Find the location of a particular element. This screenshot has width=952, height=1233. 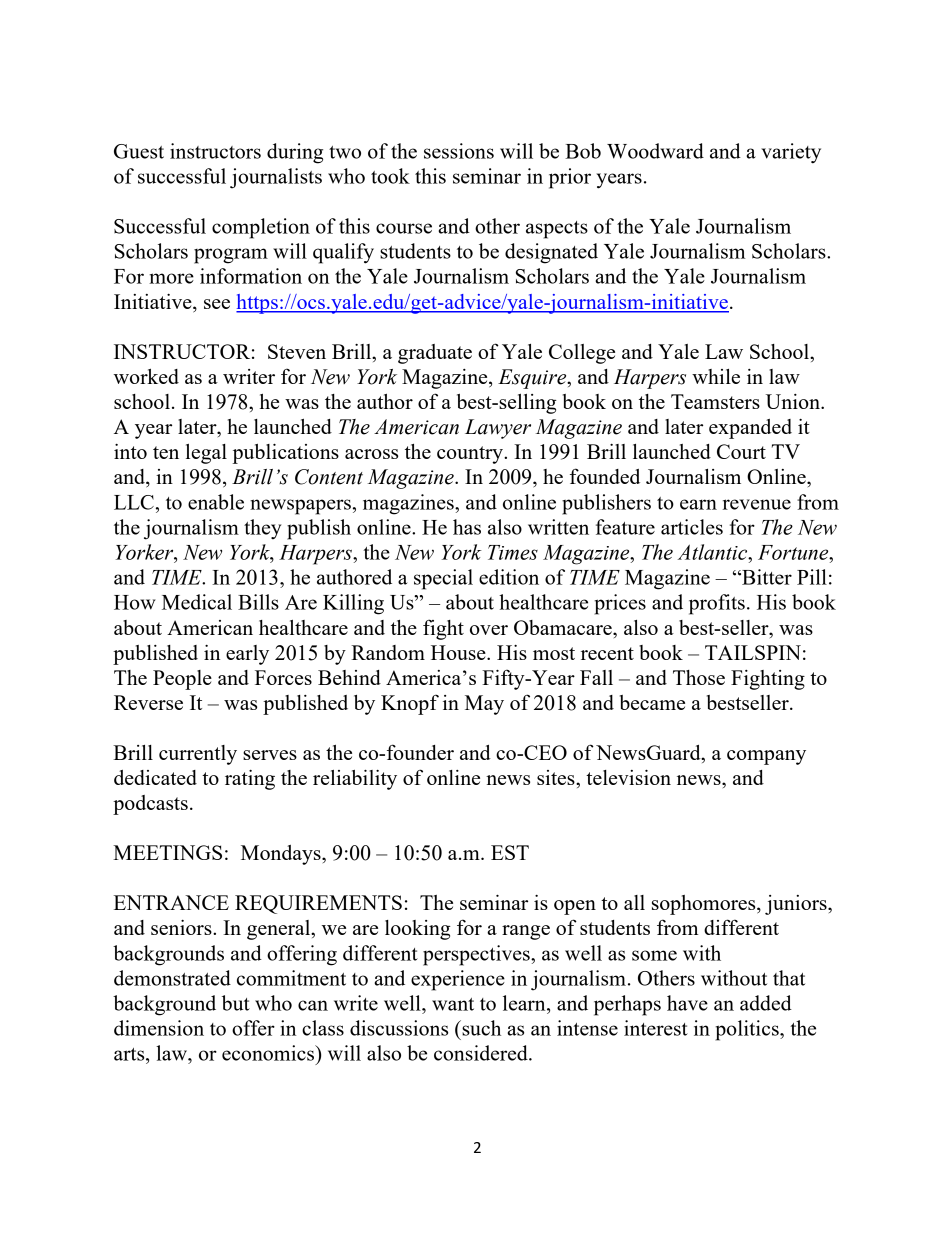

journalists is located at coordinates (276, 178).
